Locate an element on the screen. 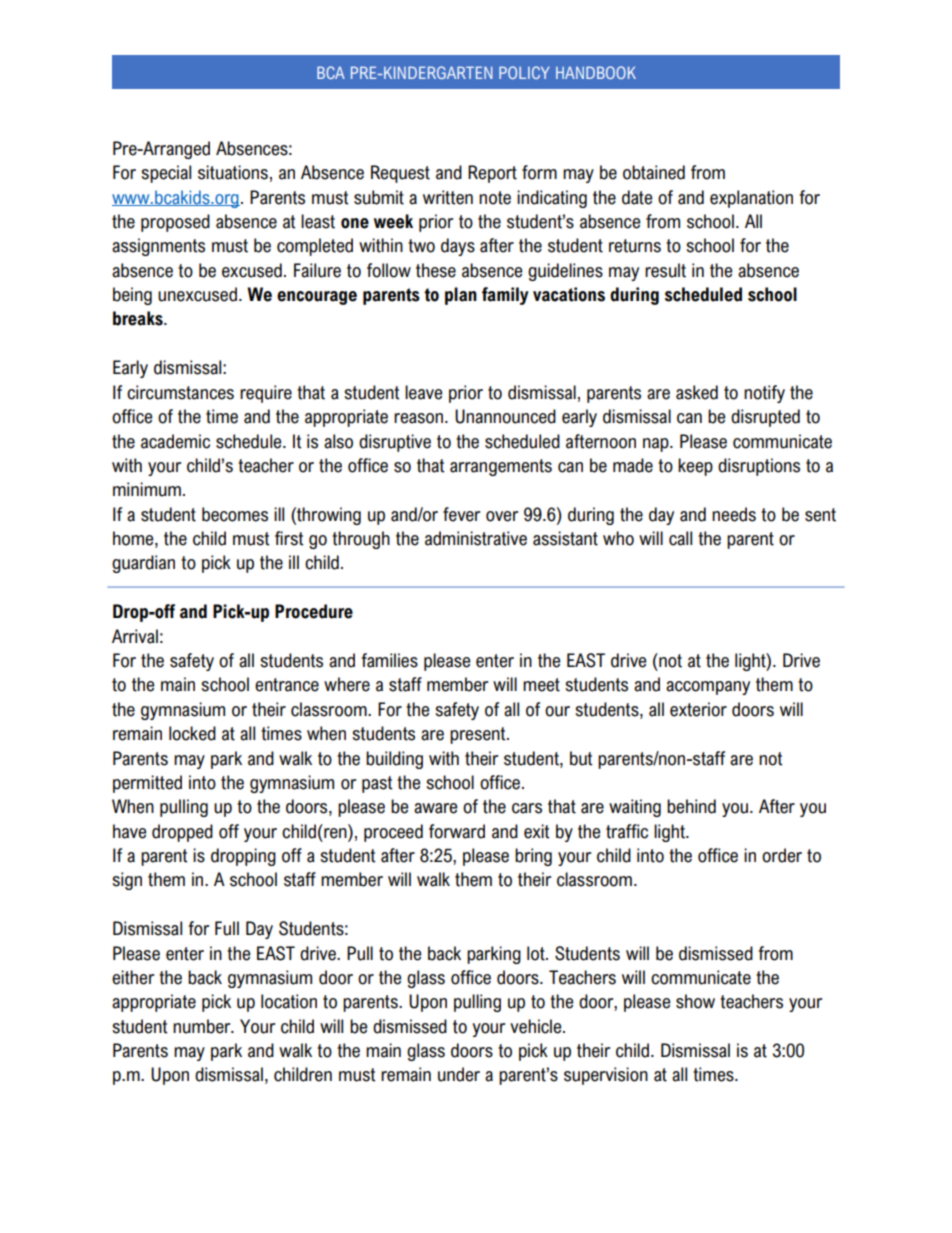 The height and width of the screenshot is (1233, 952). under is located at coordinates (459, 1074).
